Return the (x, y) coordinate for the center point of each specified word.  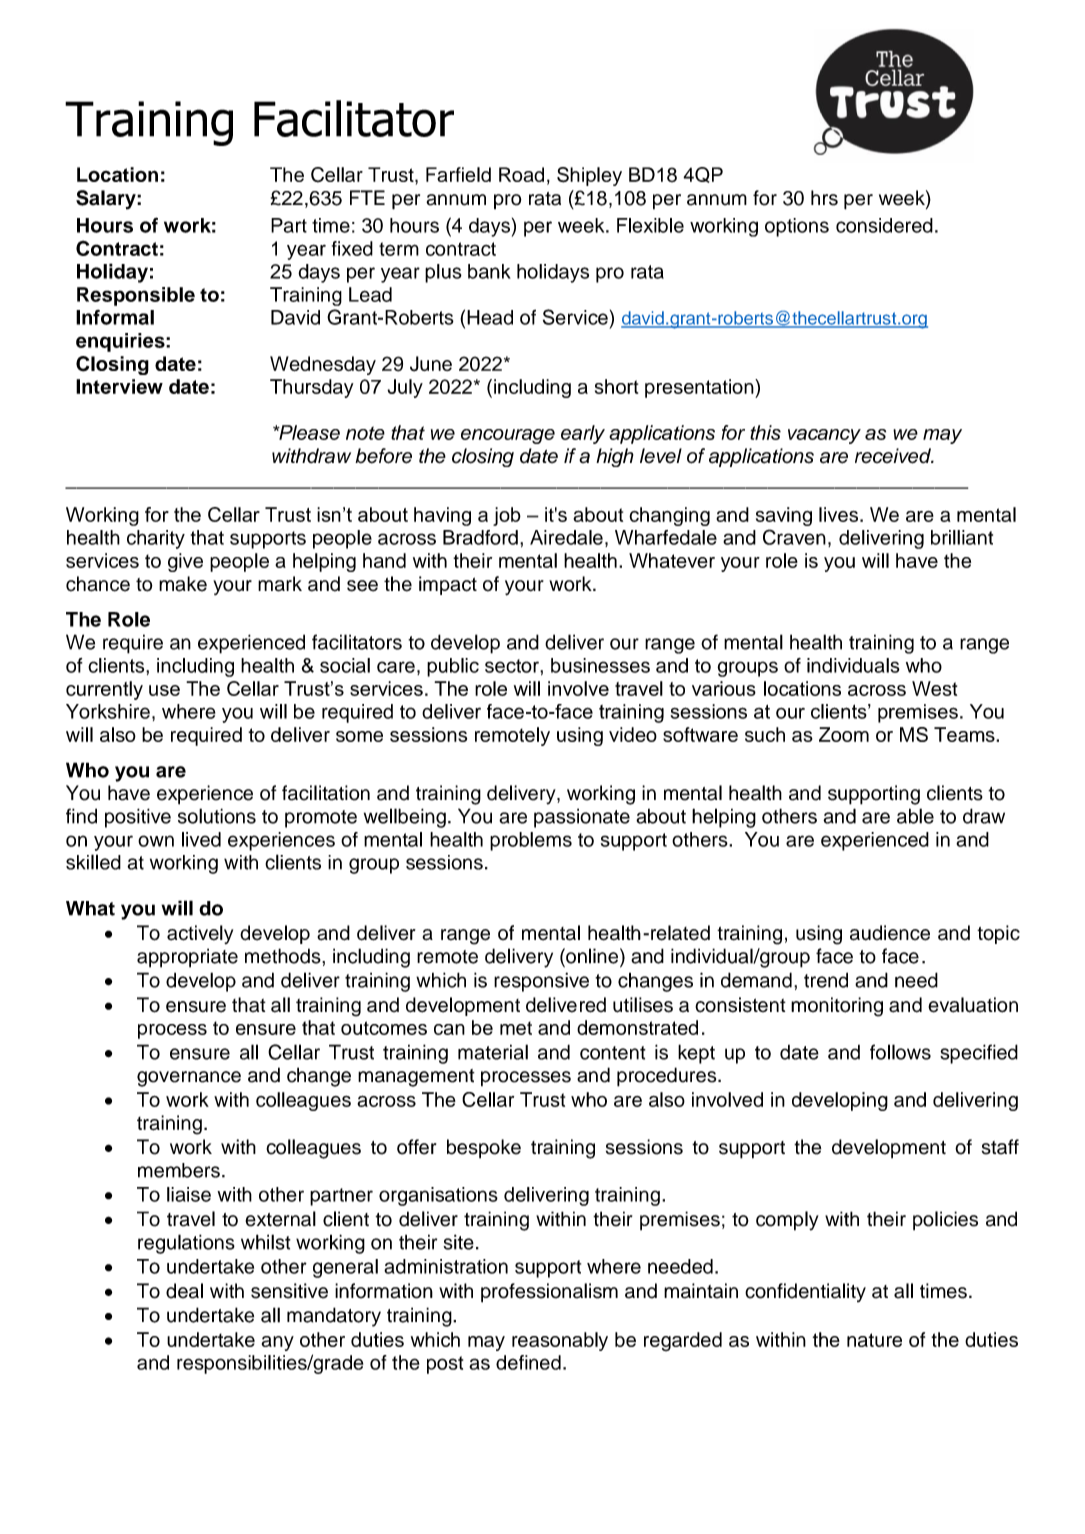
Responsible (136, 296)
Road (521, 174)
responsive (541, 982)
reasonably (560, 1341)
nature (874, 1340)
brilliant (962, 537)
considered (884, 225)
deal (184, 1291)
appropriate (187, 958)
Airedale (566, 537)
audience (890, 933)
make (183, 584)
